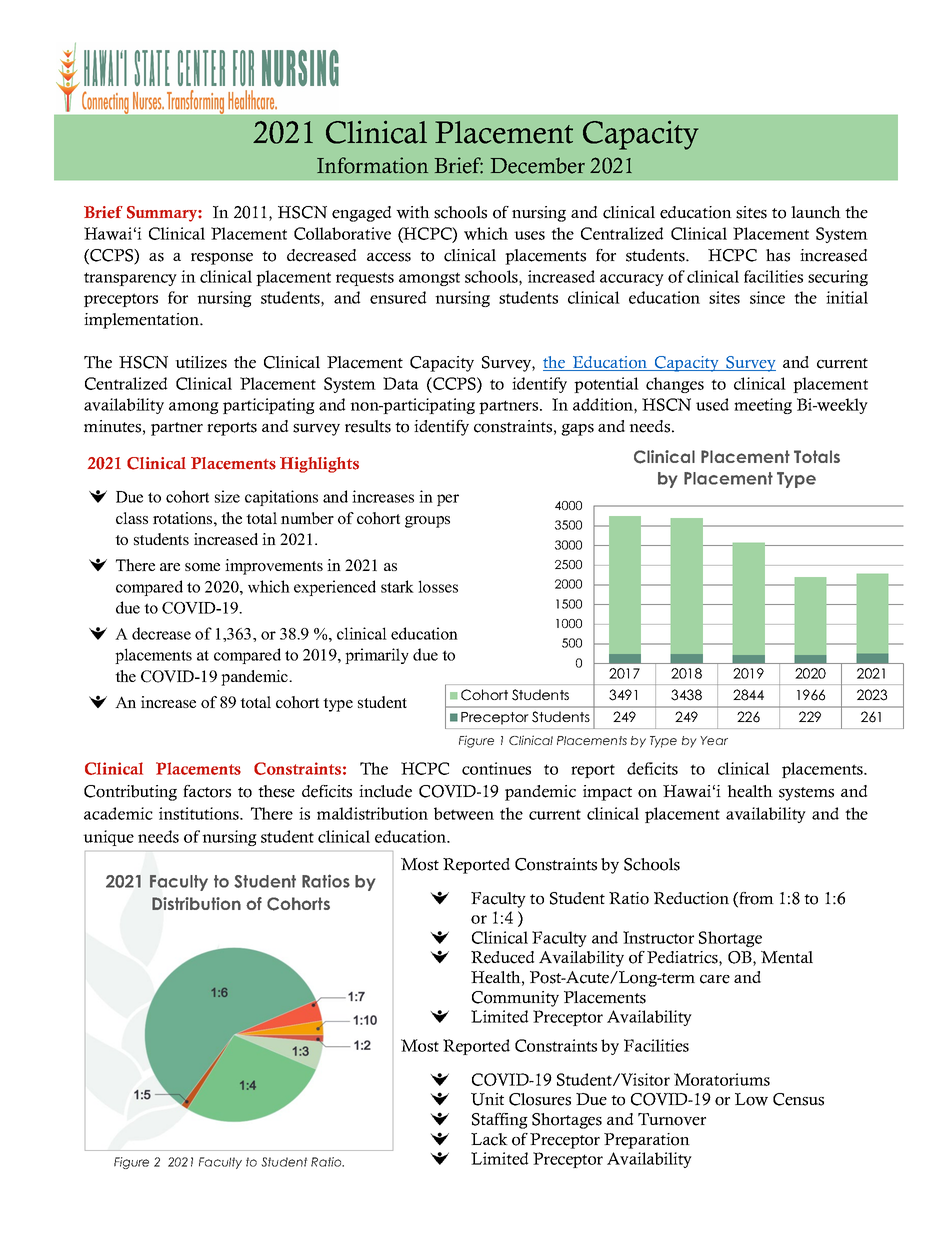  I want to click on some, so click(202, 567).
